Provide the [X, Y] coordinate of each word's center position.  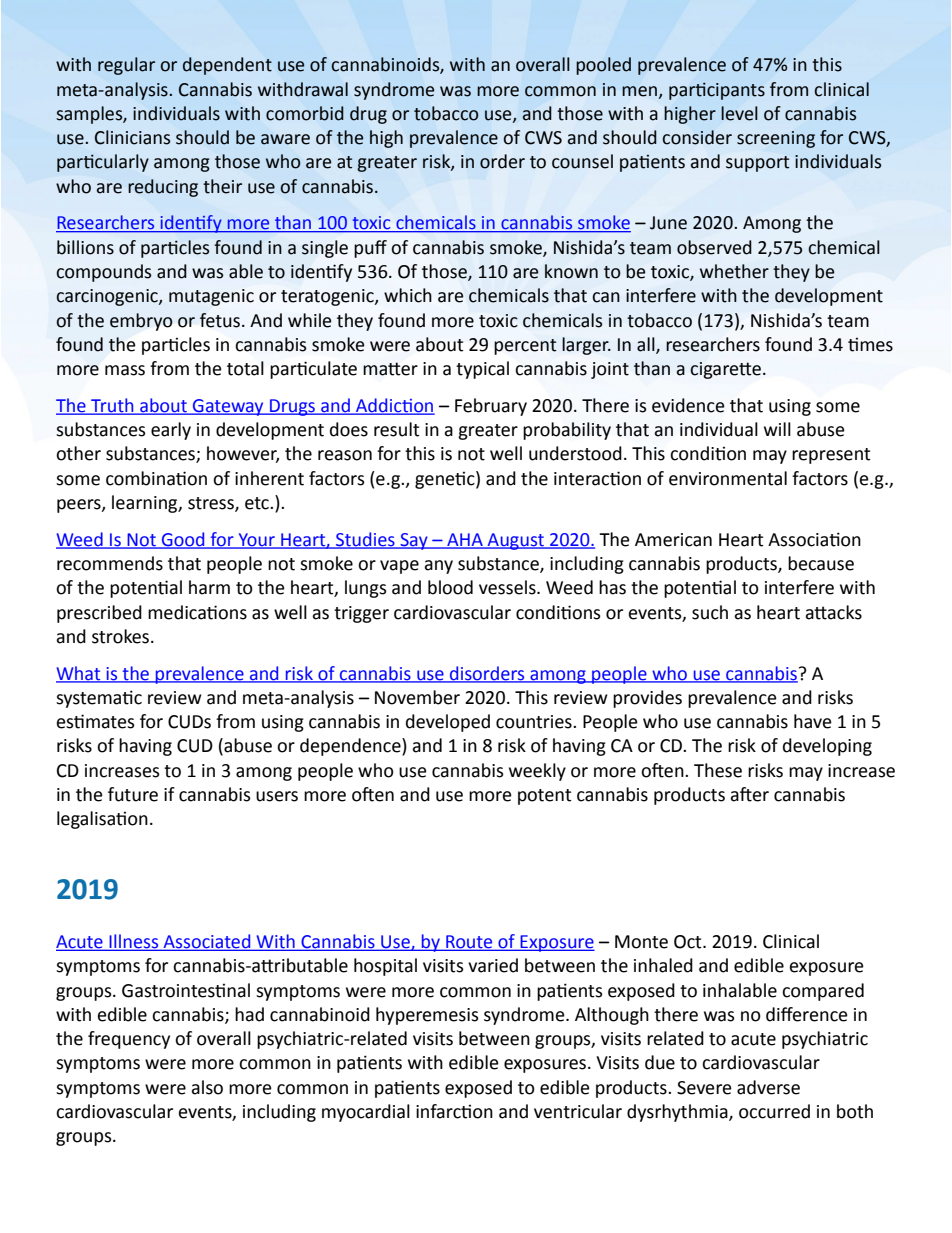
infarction [454, 1111]
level [739, 113]
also [207, 1087]
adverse [768, 1087]
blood [450, 587]
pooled [603, 66]
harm [209, 587]
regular [126, 66]
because [821, 563]
